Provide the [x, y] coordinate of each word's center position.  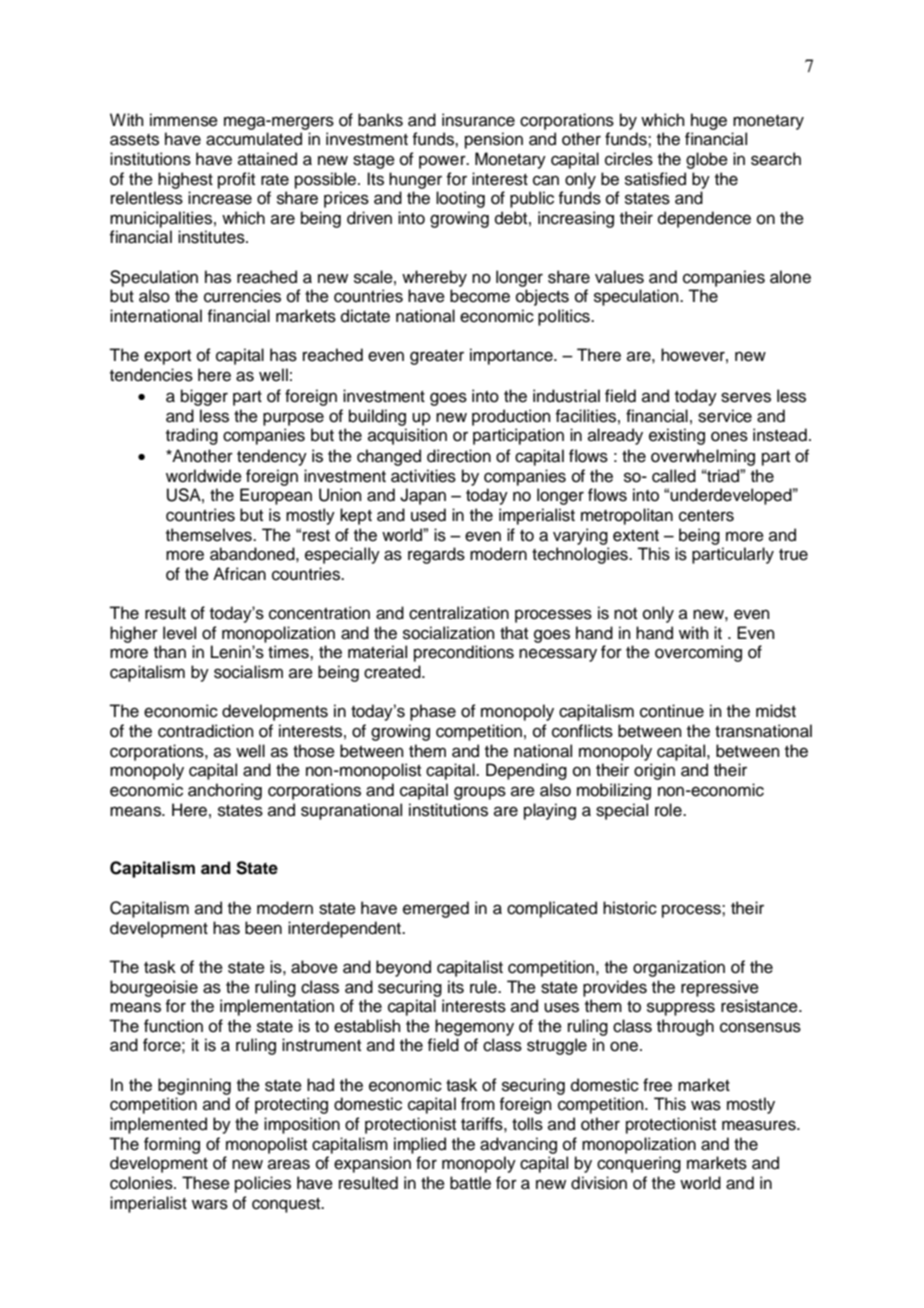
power [443, 162]
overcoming [698, 653]
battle [470, 1183]
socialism [248, 672]
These [206, 1183]
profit [236, 180]
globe [707, 160]
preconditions [464, 653]
